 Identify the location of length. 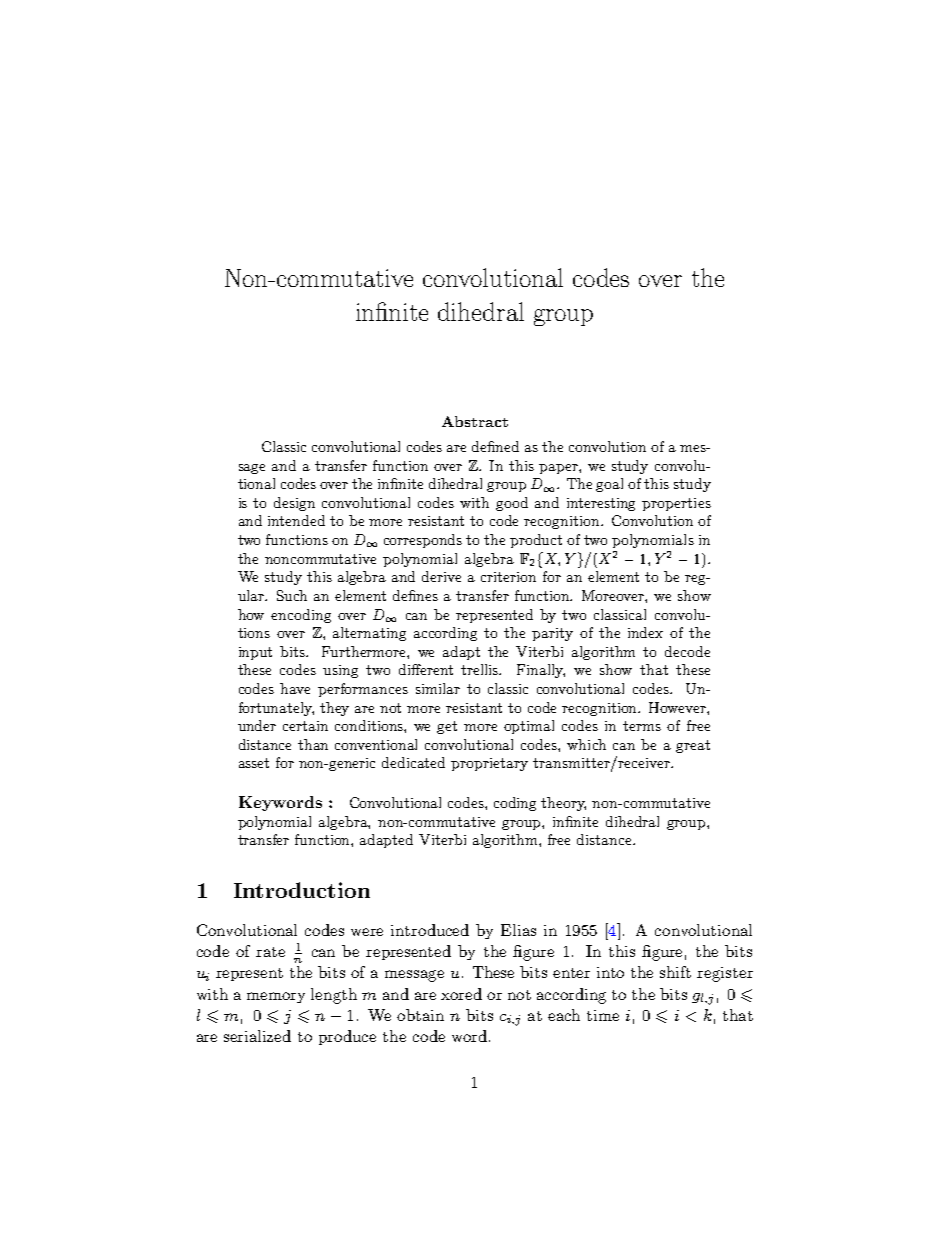
(334, 996).
